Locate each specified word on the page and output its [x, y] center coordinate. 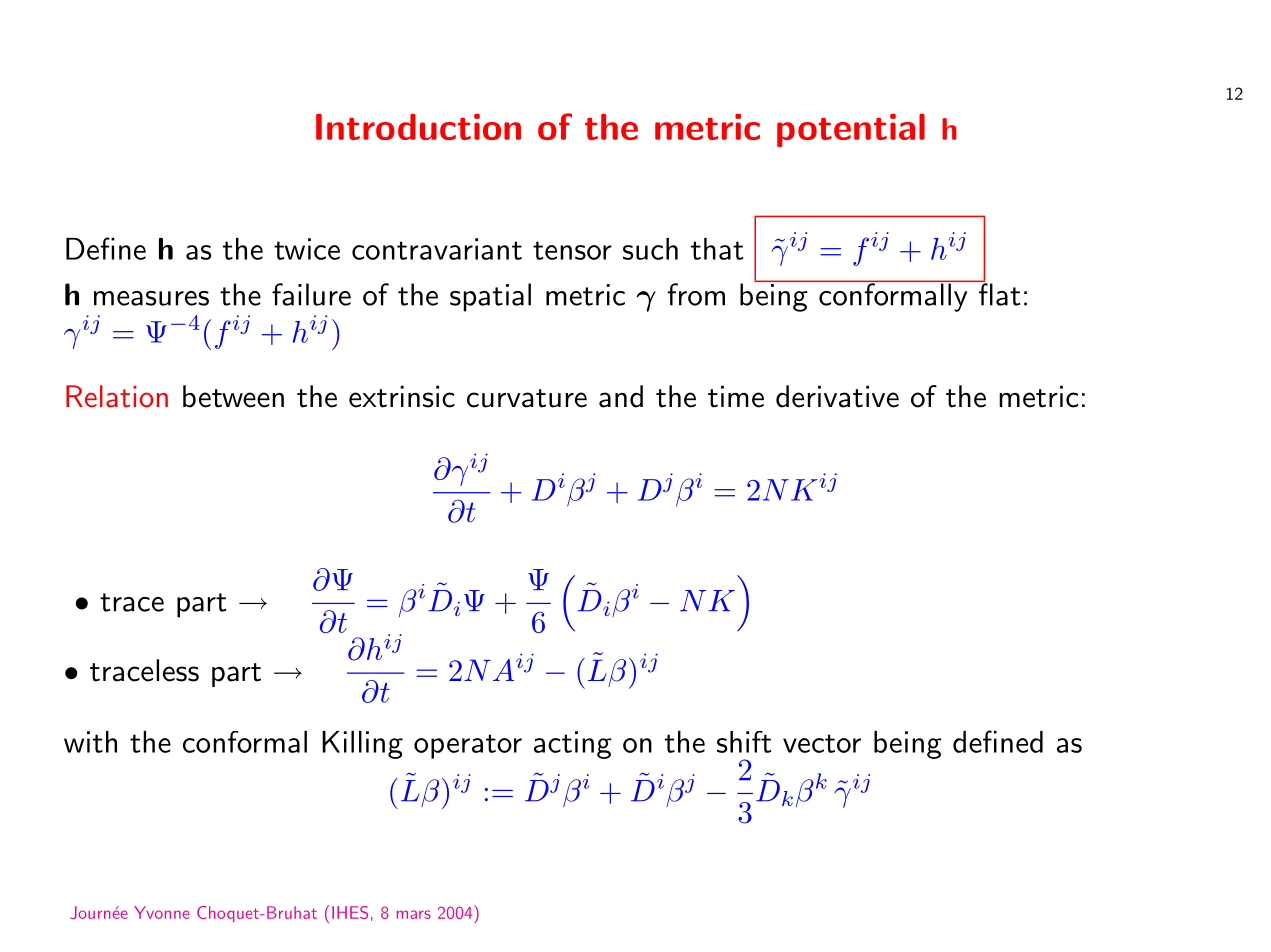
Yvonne [161, 912]
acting [573, 745]
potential [851, 130]
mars [414, 914]
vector [822, 743]
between [233, 396]
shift [744, 742]
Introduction [418, 127]
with [90, 742]
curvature [527, 398]
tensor [572, 250]
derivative [837, 396]
